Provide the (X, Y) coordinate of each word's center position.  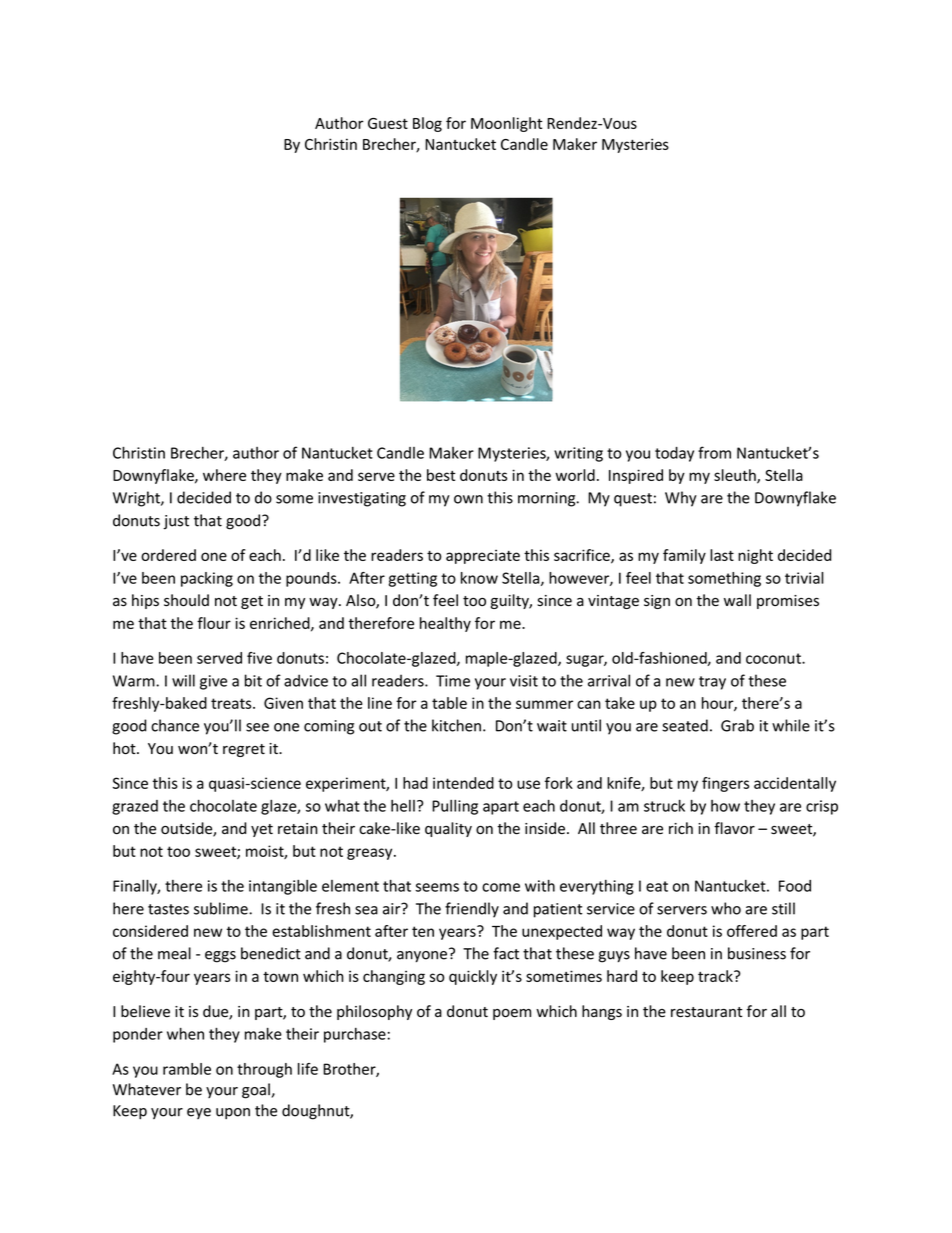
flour (214, 623)
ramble (187, 1069)
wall (737, 600)
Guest (388, 123)
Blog (427, 124)
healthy (445, 624)
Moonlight (506, 124)
